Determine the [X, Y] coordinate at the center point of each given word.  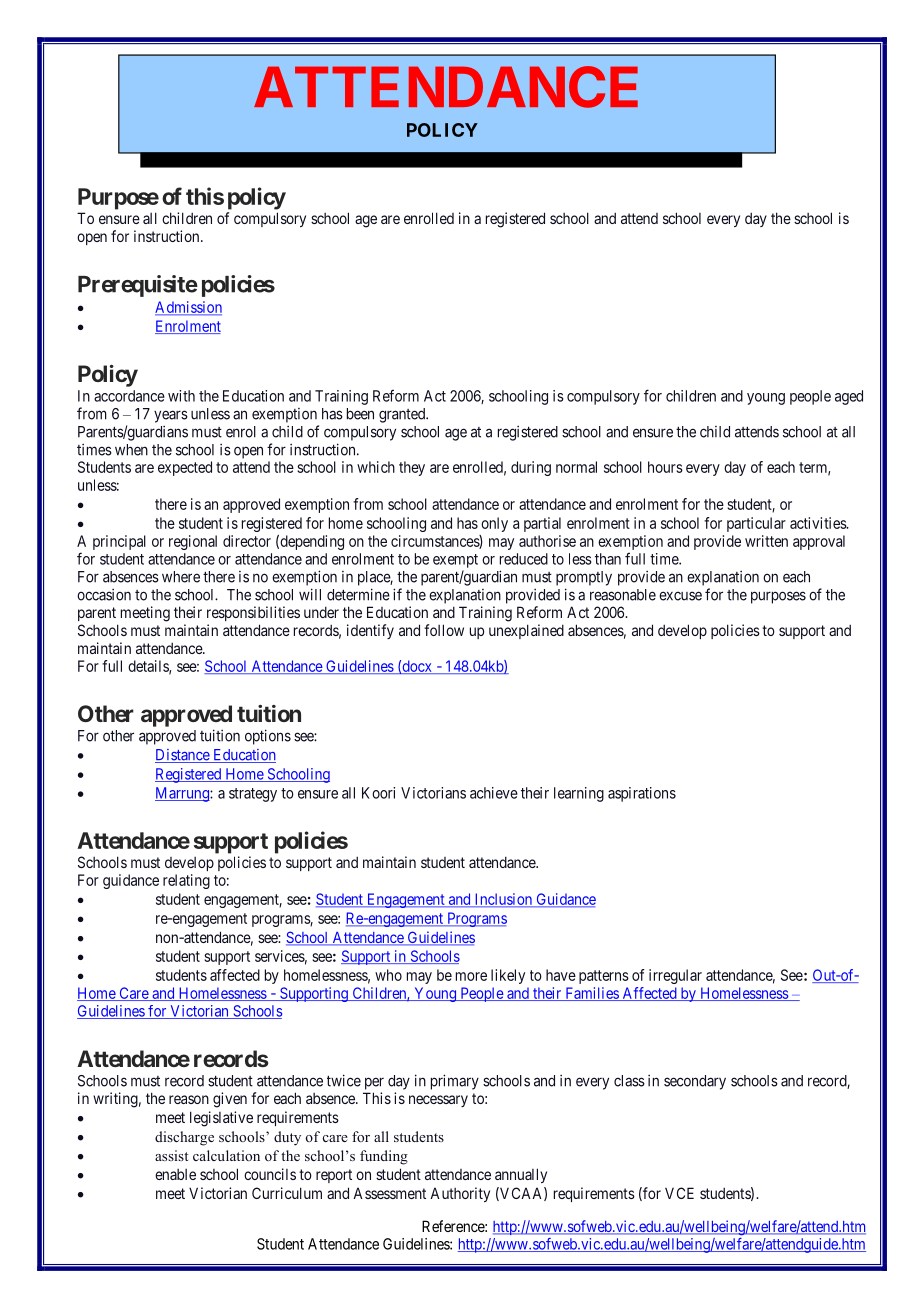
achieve [494, 793]
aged [849, 397]
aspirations [642, 794]
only [494, 524]
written [766, 541]
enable [175, 1174]
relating [186, 881]
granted [403, 415]
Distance [183, 756]
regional [193, 542]
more [471, 976]
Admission [188, 308]
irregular [675, 976]
